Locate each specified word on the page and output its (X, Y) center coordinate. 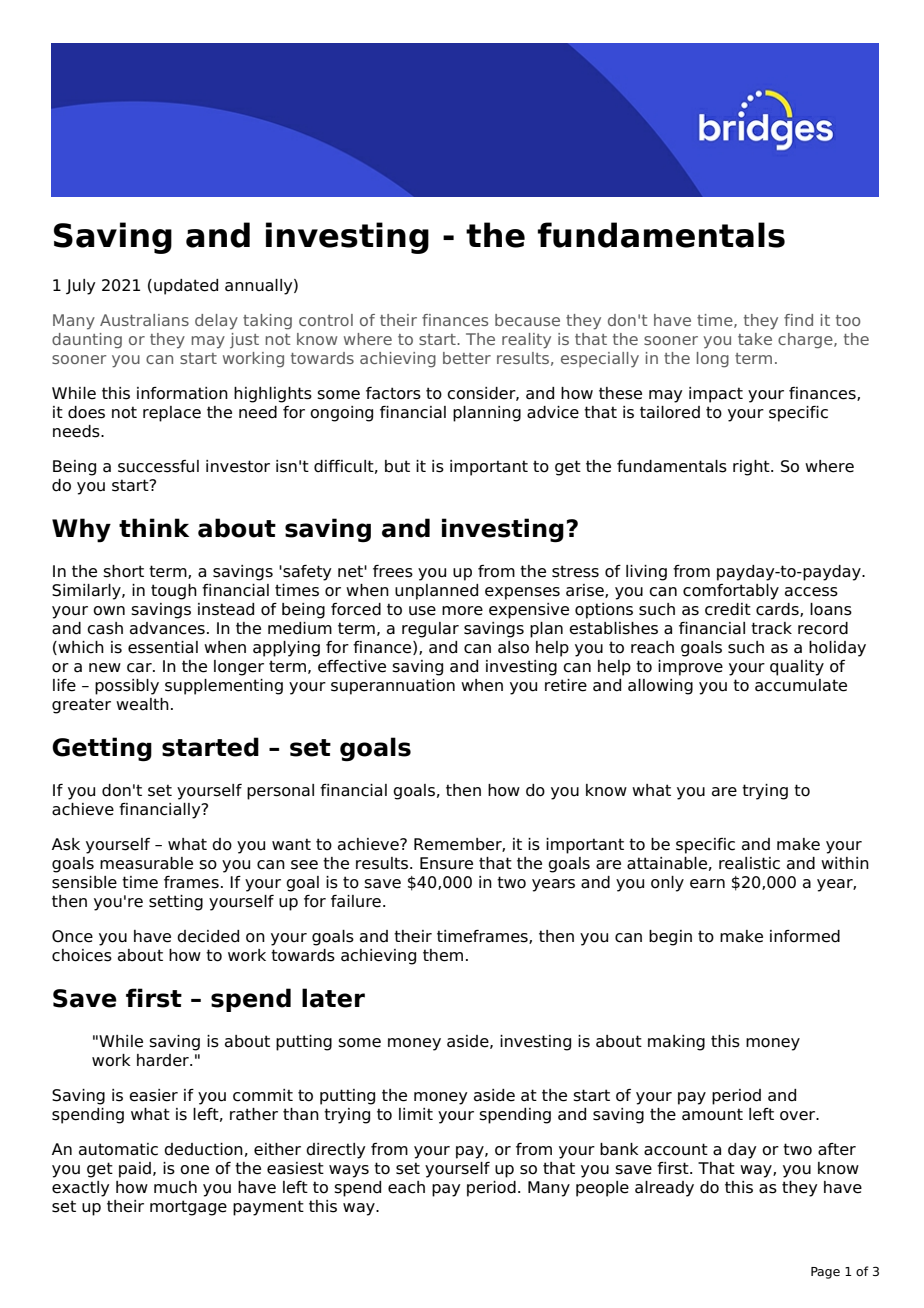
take (755, 339)
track (771, 628)
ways (349, 1171)
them (443, 955)
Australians (144, 320)
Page (825, 1273)
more (462, 611)
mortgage (188, 1208)
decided (208, 936)
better (467, 358)
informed (805, 936)
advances (167, 628)
